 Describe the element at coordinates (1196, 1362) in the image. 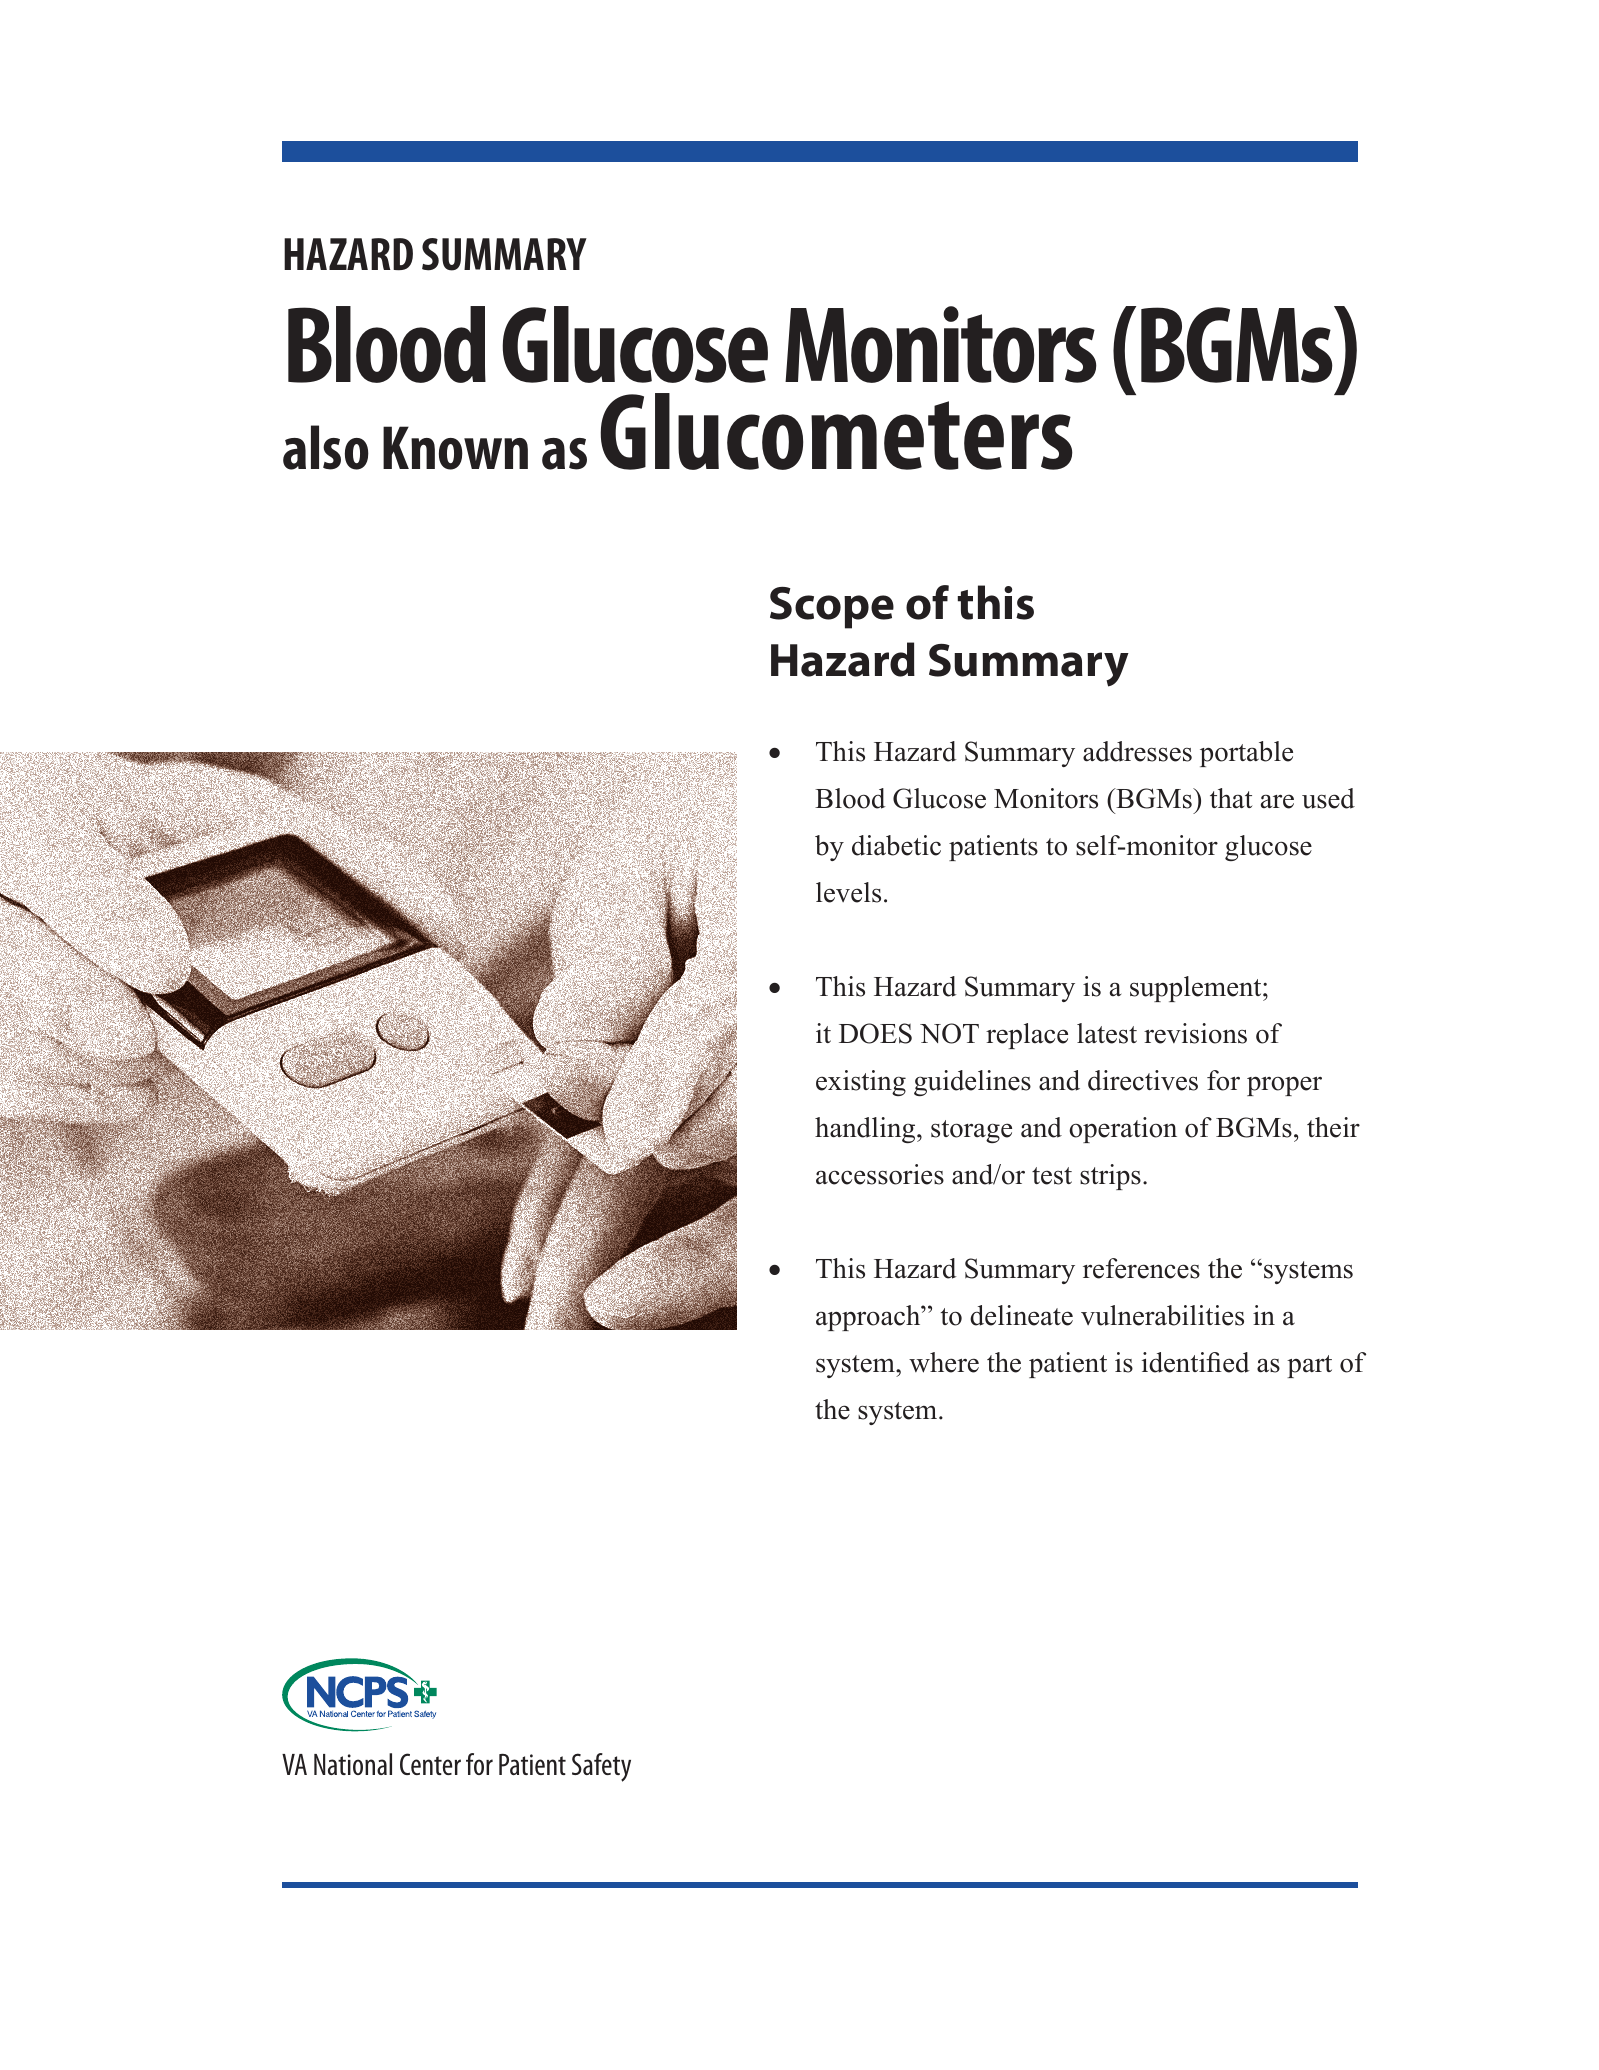

I see `identified` at that location.
